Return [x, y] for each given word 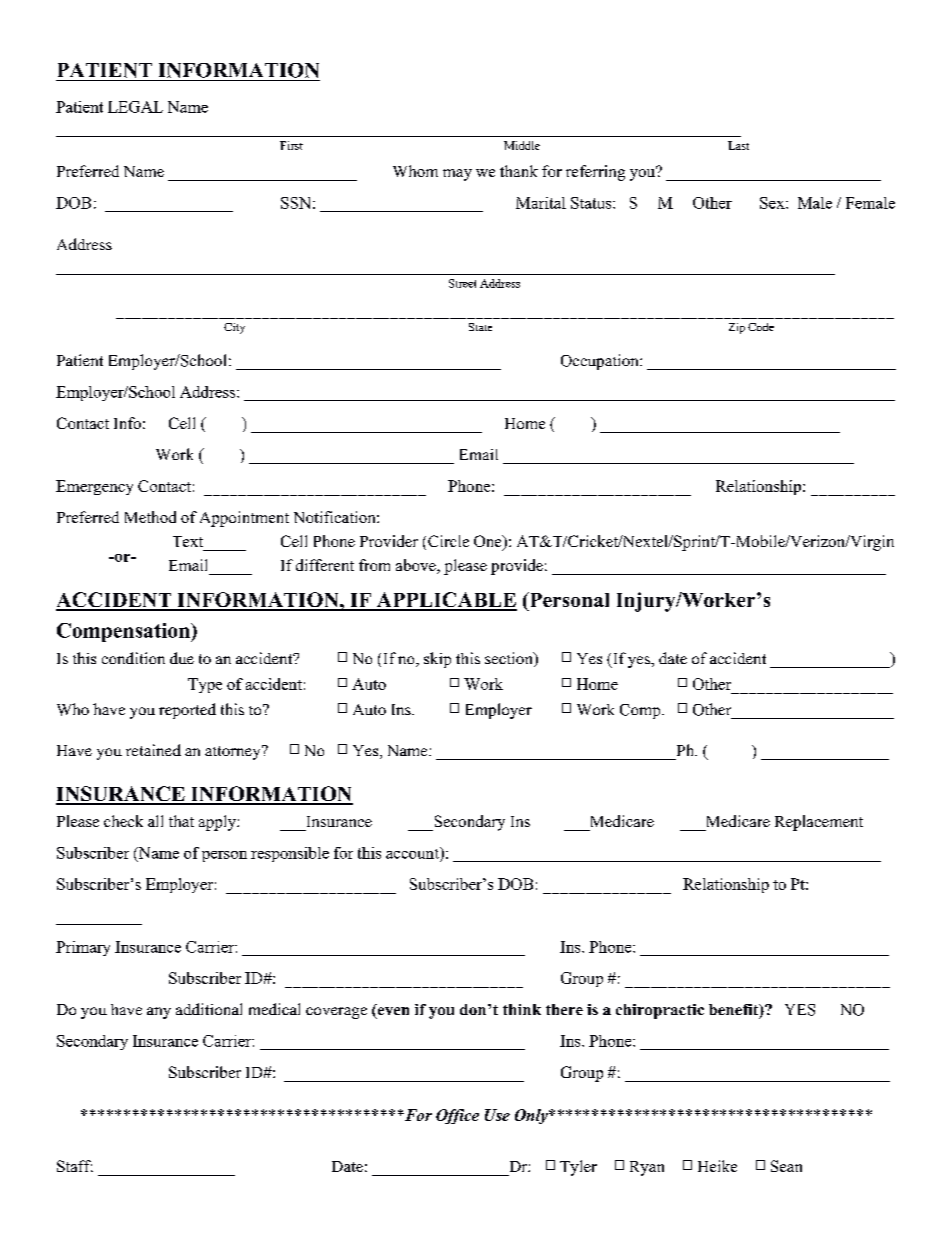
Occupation [601, 362]
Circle [448, 541]
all [155, 821]
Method [150, 517]
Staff [75, 1166]
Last [738, 145]
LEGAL [135, 107]
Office [457, 1116]
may [457, 175]
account [413, 853]
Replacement [819, 823]
